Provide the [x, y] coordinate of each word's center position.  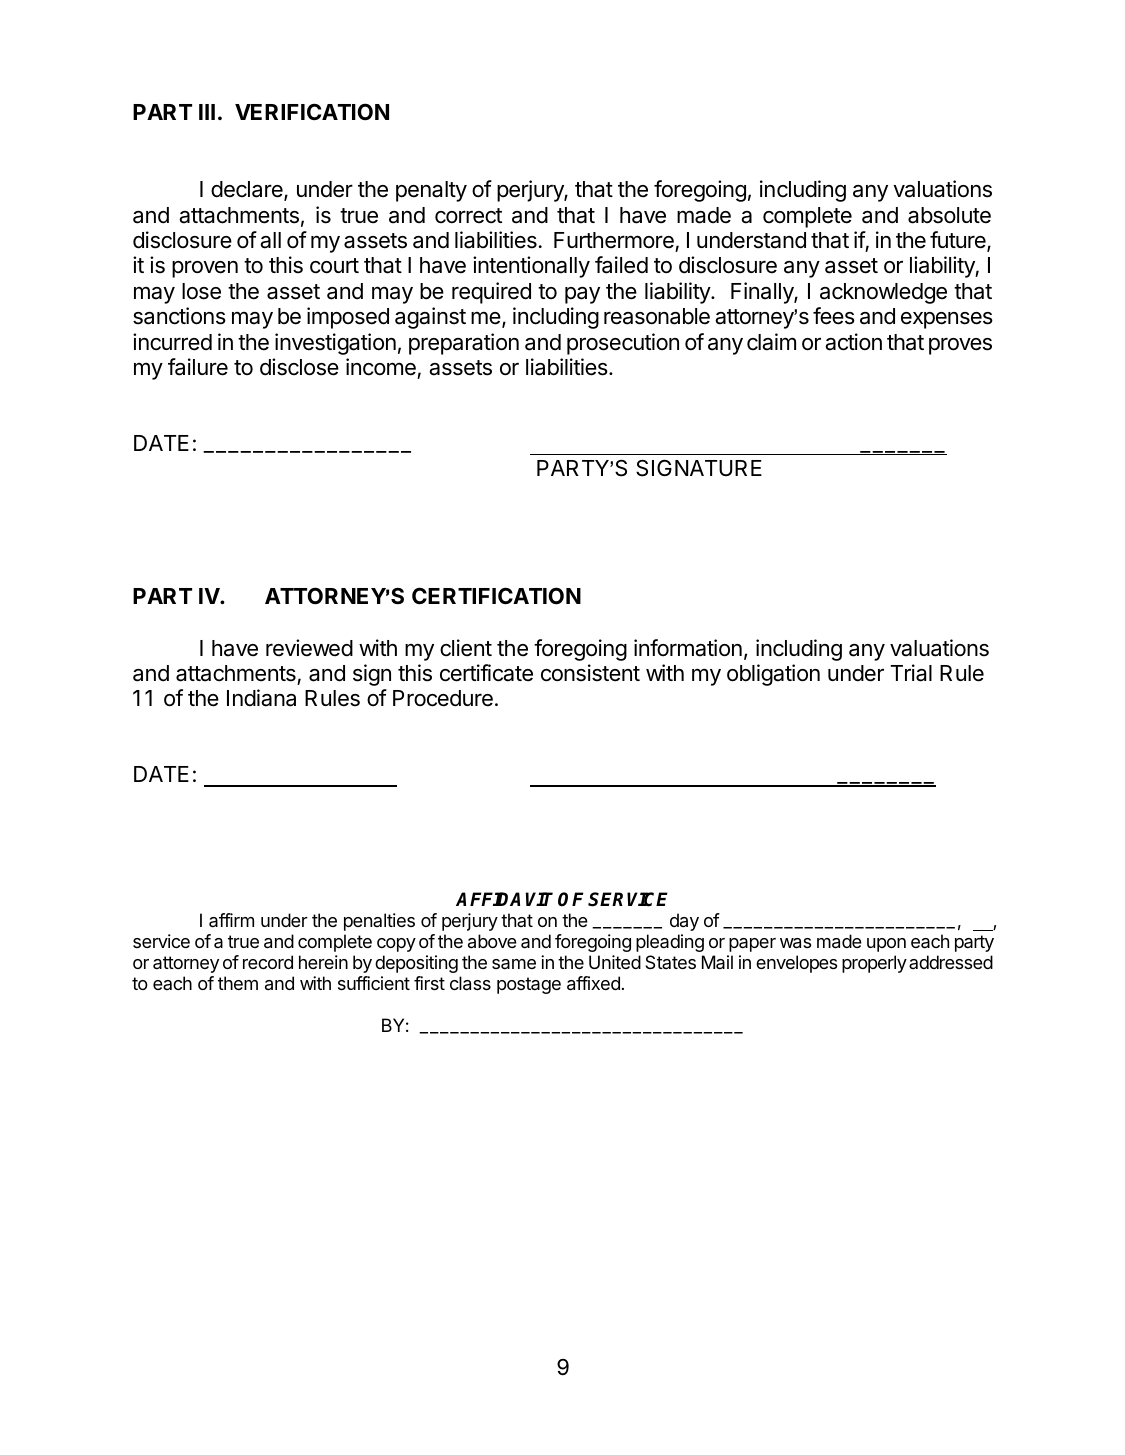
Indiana [261, 698]
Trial [911, 673]
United [615, 962]
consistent [590, 673]
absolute [949, 215]
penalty [431, 191]
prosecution [623, 344]
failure [198, 367]
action [853, 342]
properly [874, 964]
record [268, 962]
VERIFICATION [312, 111]
